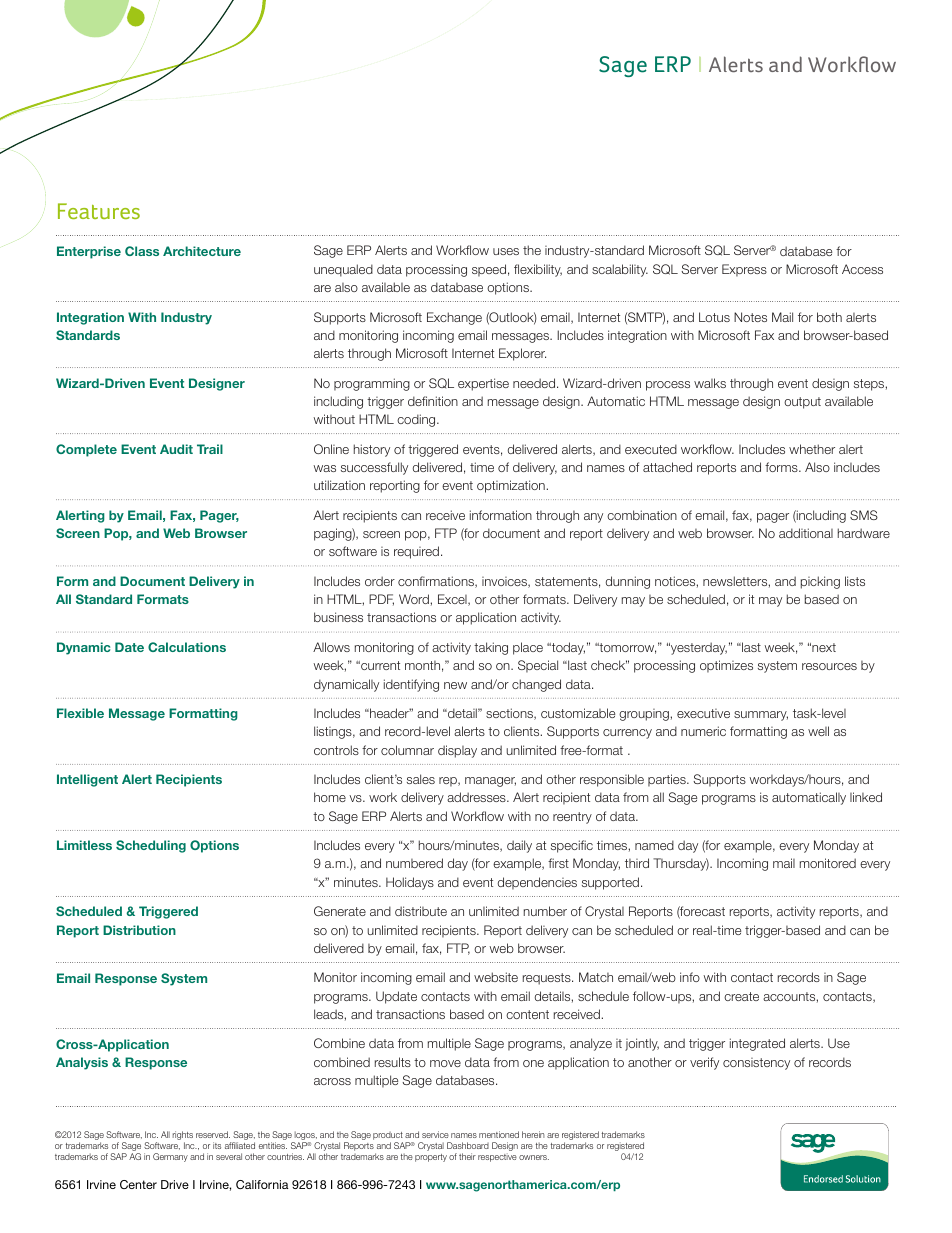 The height and width of the document is (1233, 952). Describe the element at coordinates (151, 846) in the document. I see `Scheduling` at that location.
